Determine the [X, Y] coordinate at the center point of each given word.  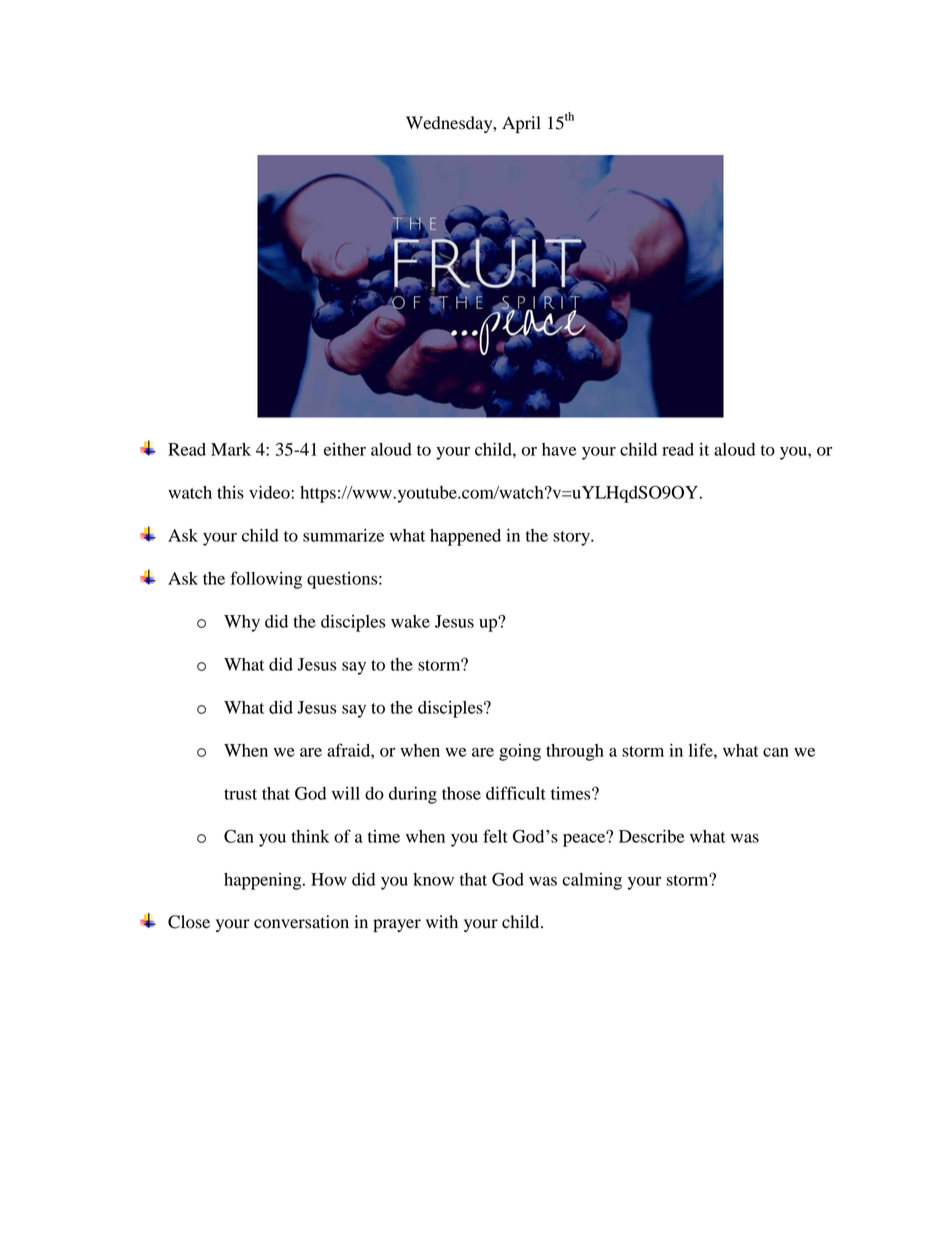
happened [465, 537]
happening [264, 881]
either [345, 449]
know [433, 879]
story [572, 538]
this [230, 492]
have [559, 449]
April [521, 124]
